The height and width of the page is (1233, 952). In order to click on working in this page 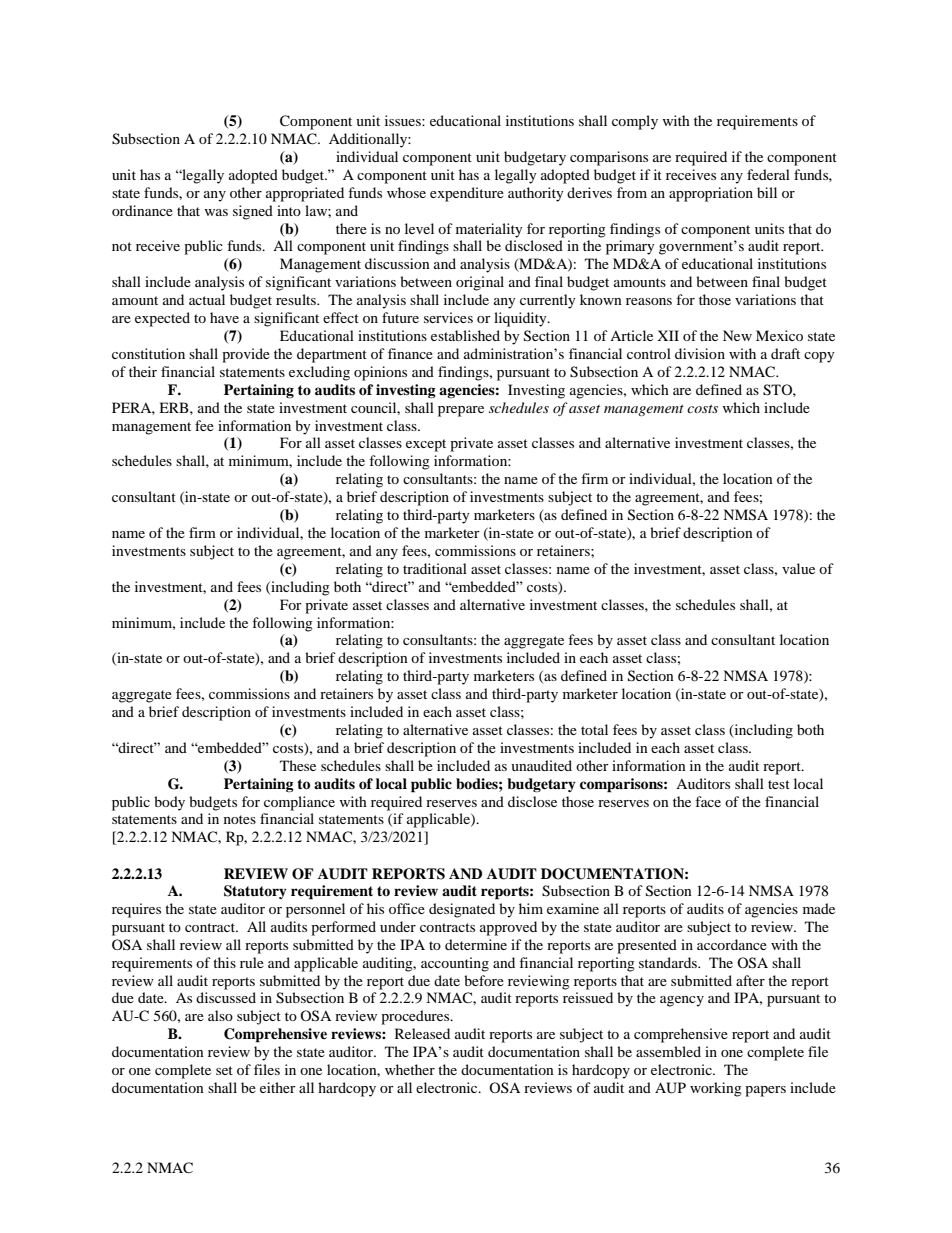, I will do `click(716, 1089)`.
